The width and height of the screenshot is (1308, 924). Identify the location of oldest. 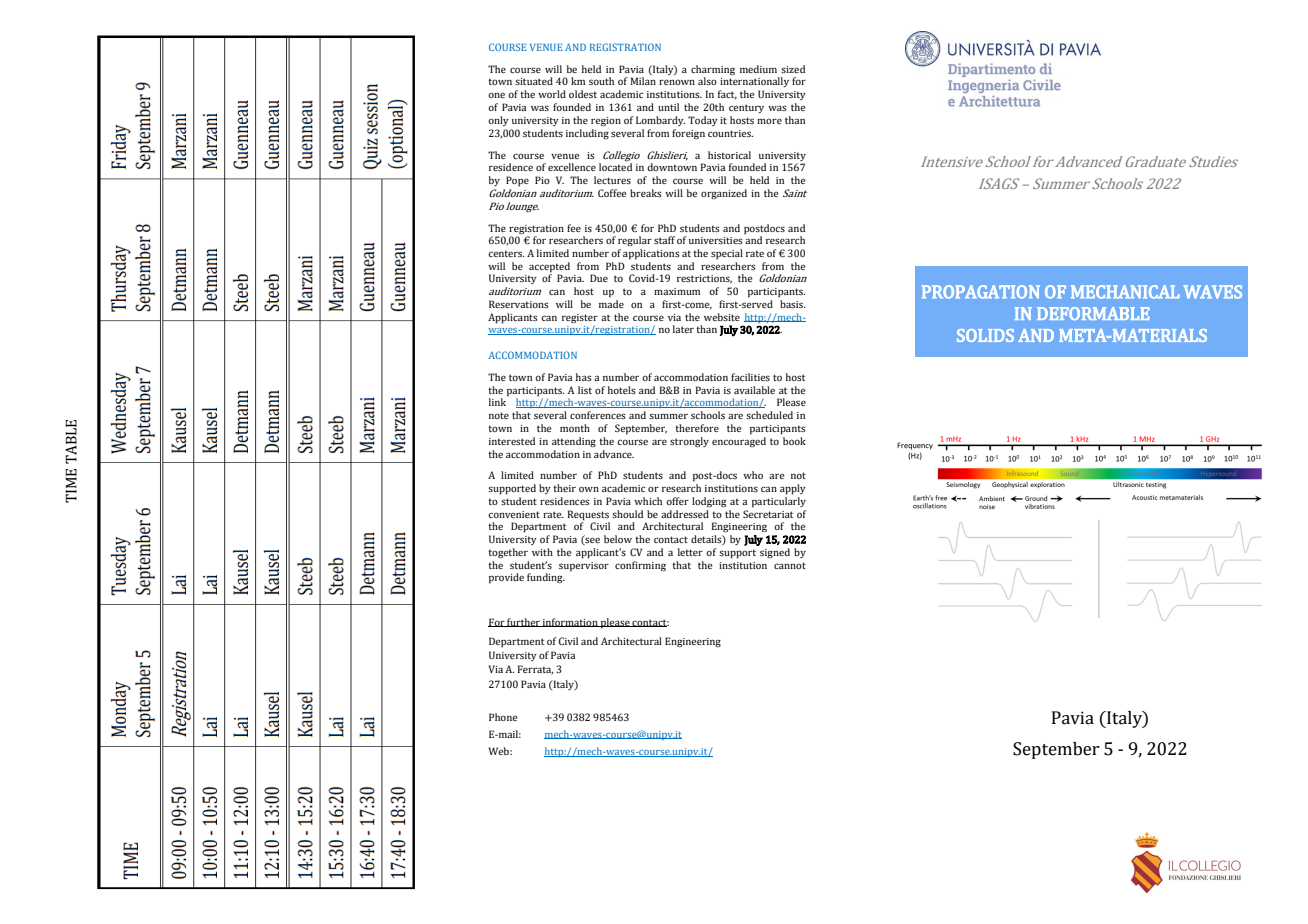
(583, 94).
